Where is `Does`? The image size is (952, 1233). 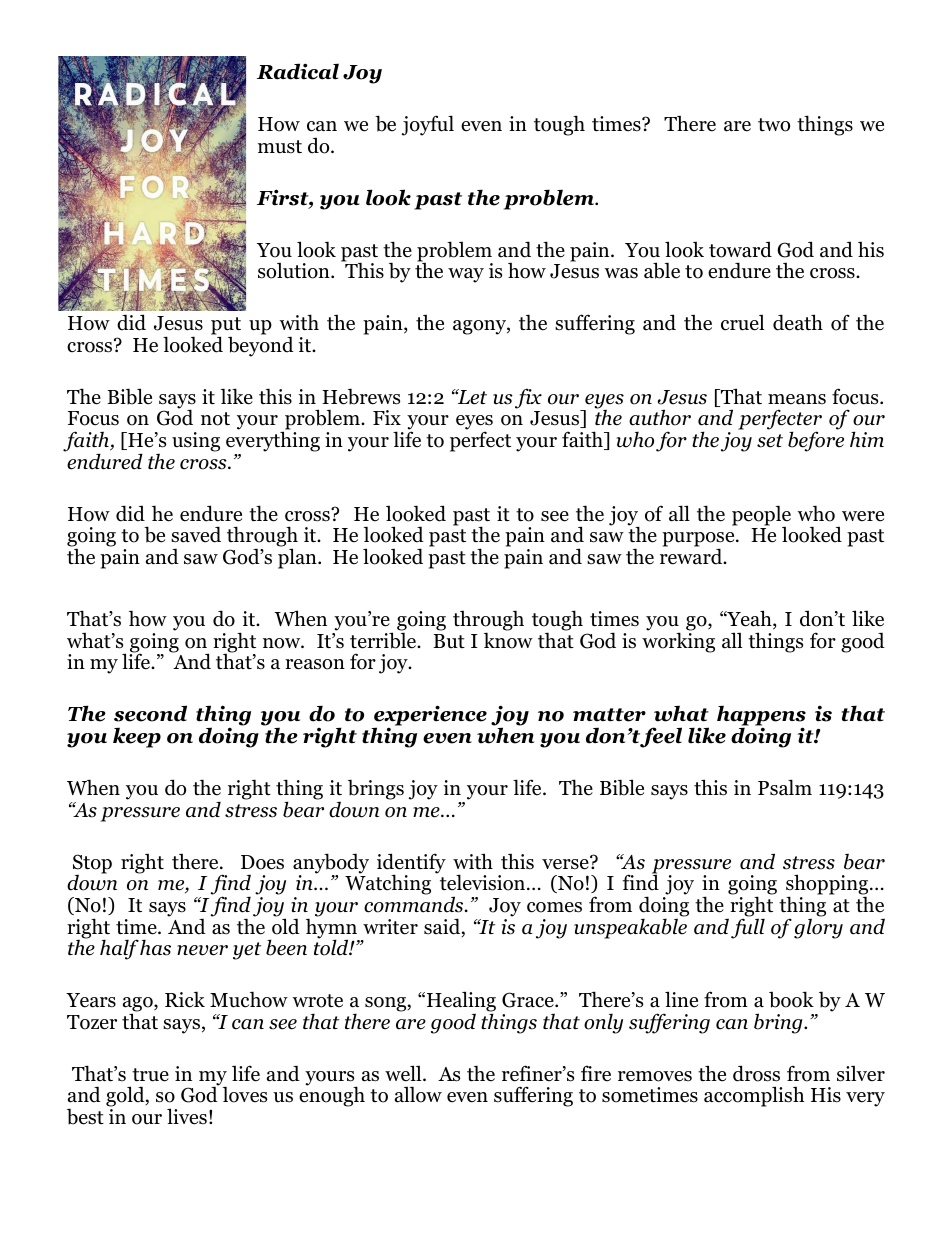 Does is located at coordinates (262, 862).
